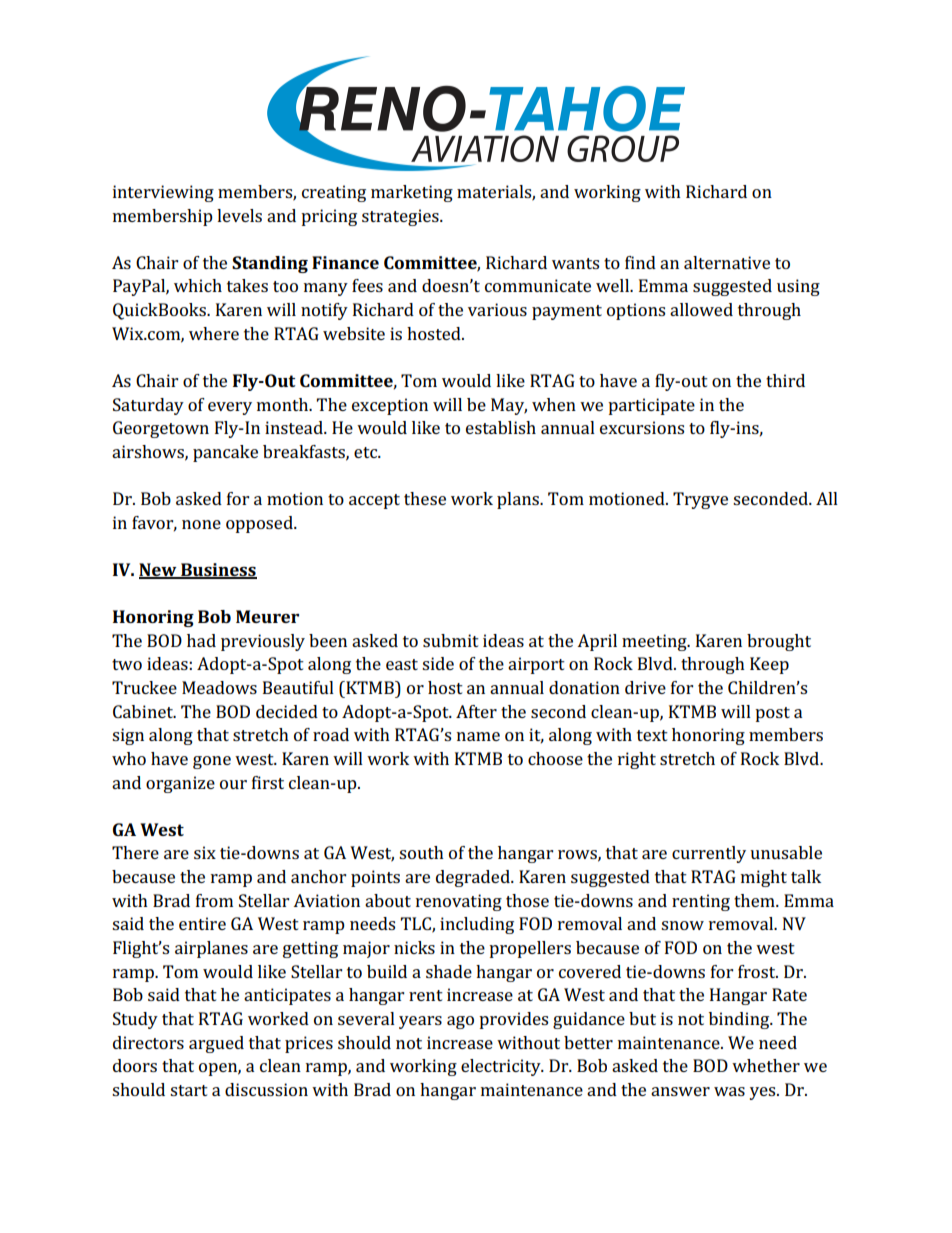 The image size is (952, 1233). Describe the element at coordinates (233, 784) in the document. I see `our` at that location.
